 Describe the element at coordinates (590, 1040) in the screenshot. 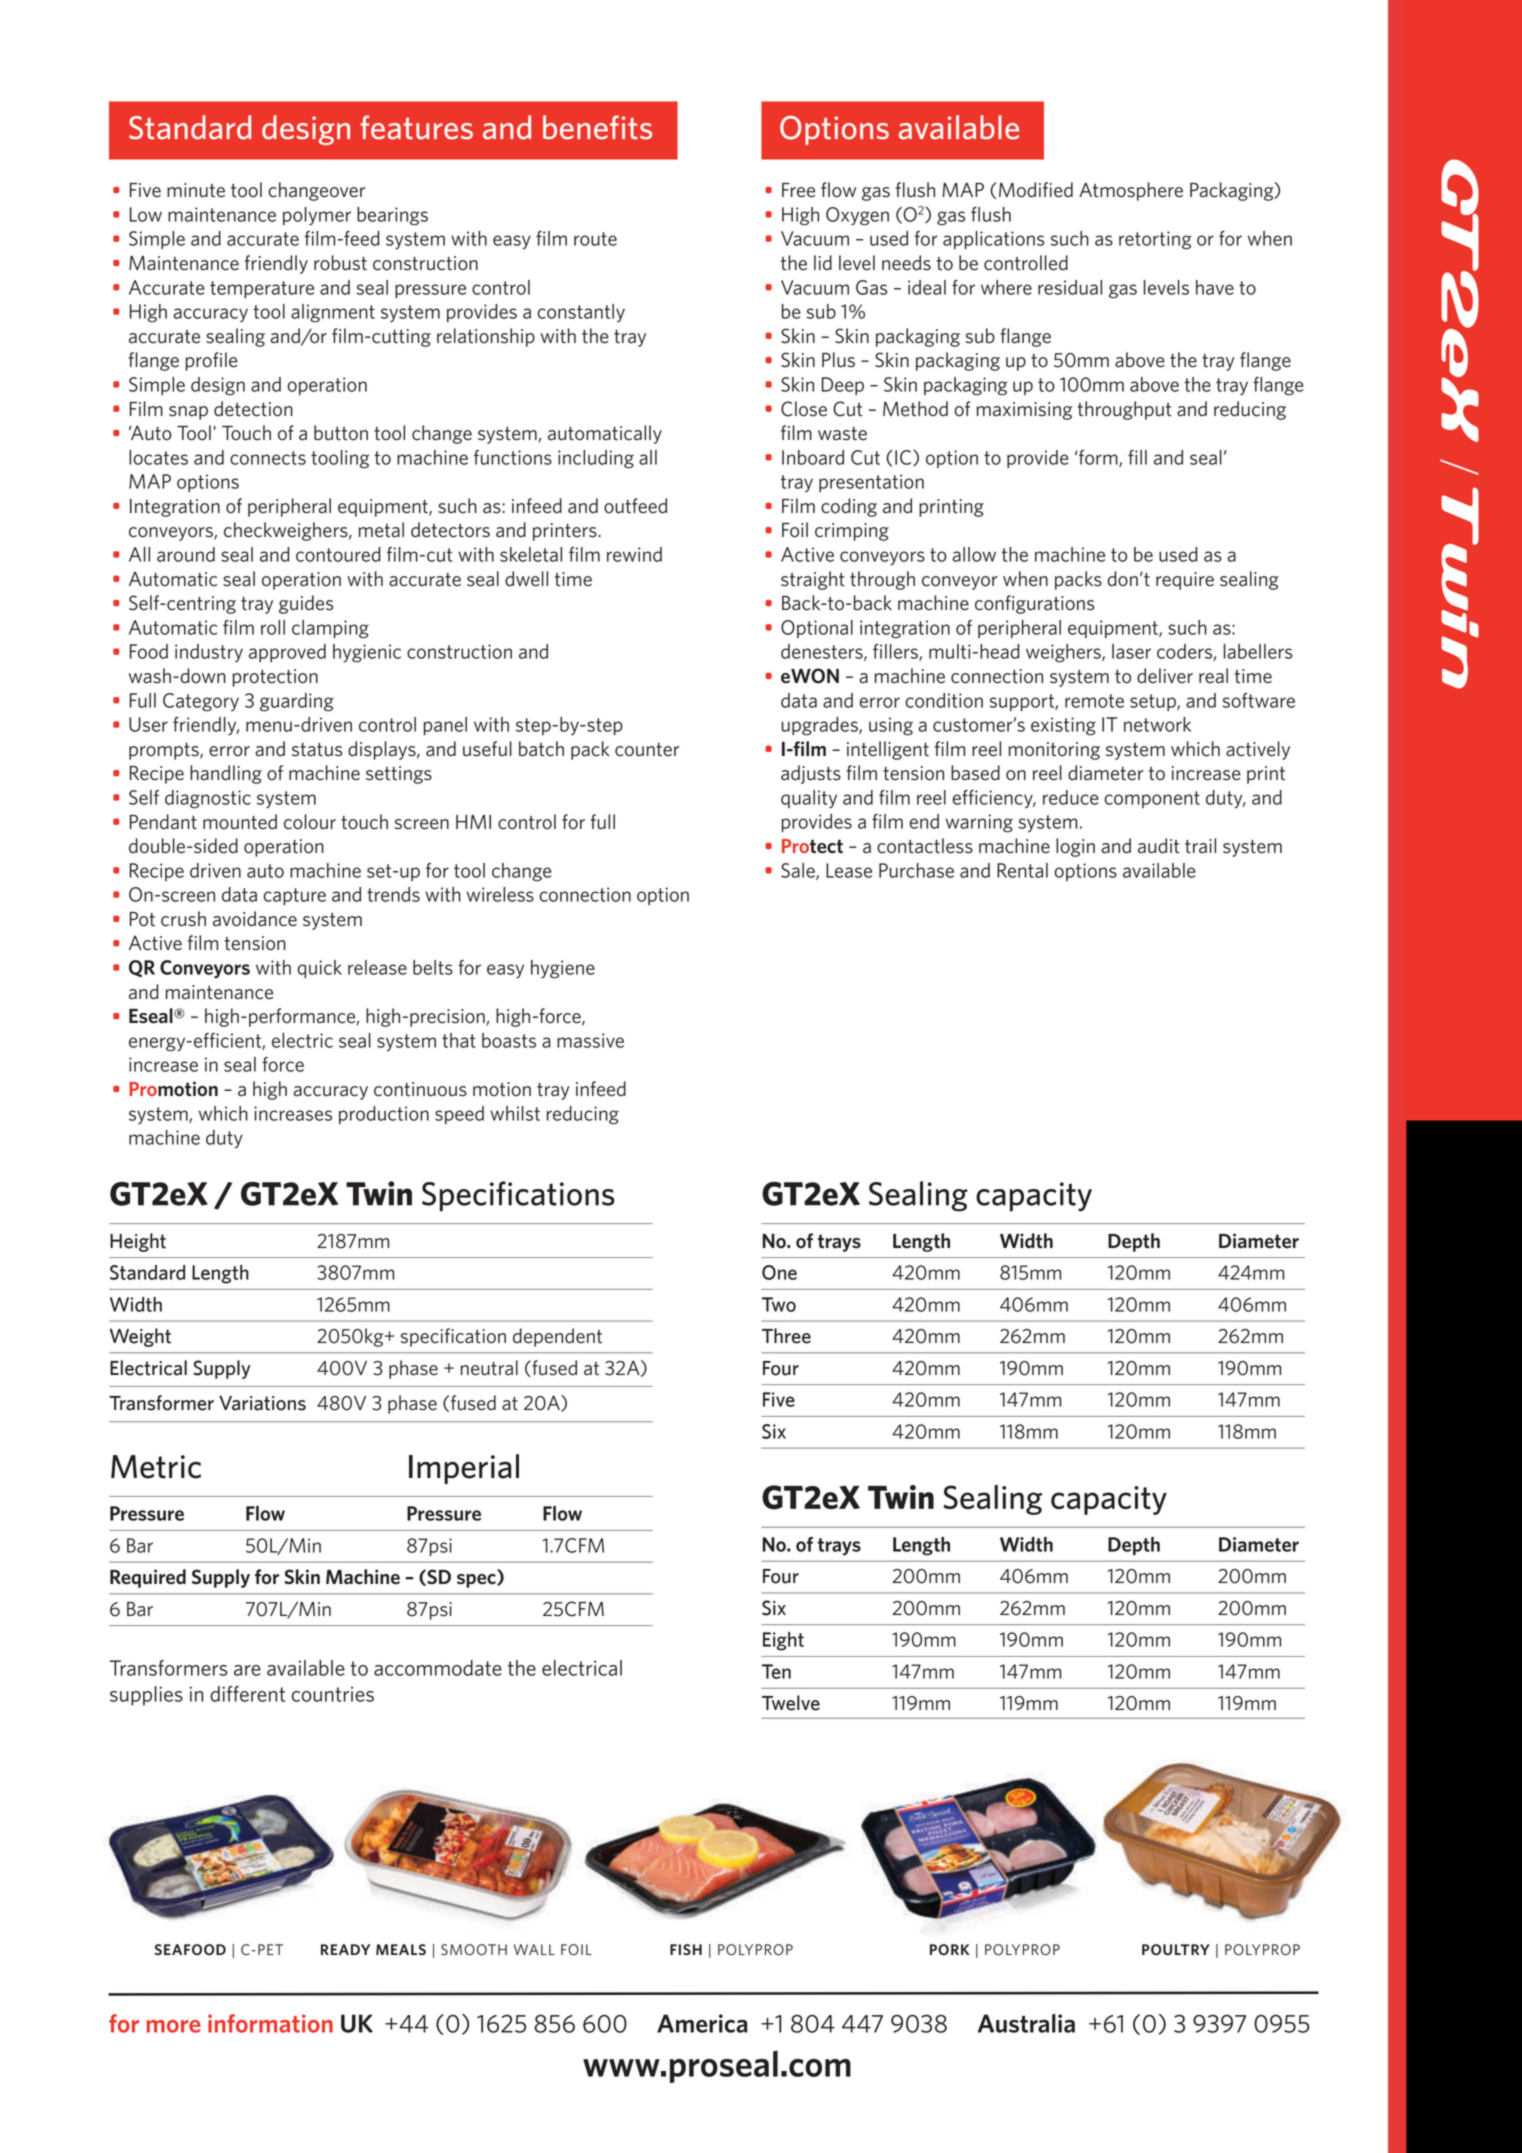

I see `massive` at that location.
